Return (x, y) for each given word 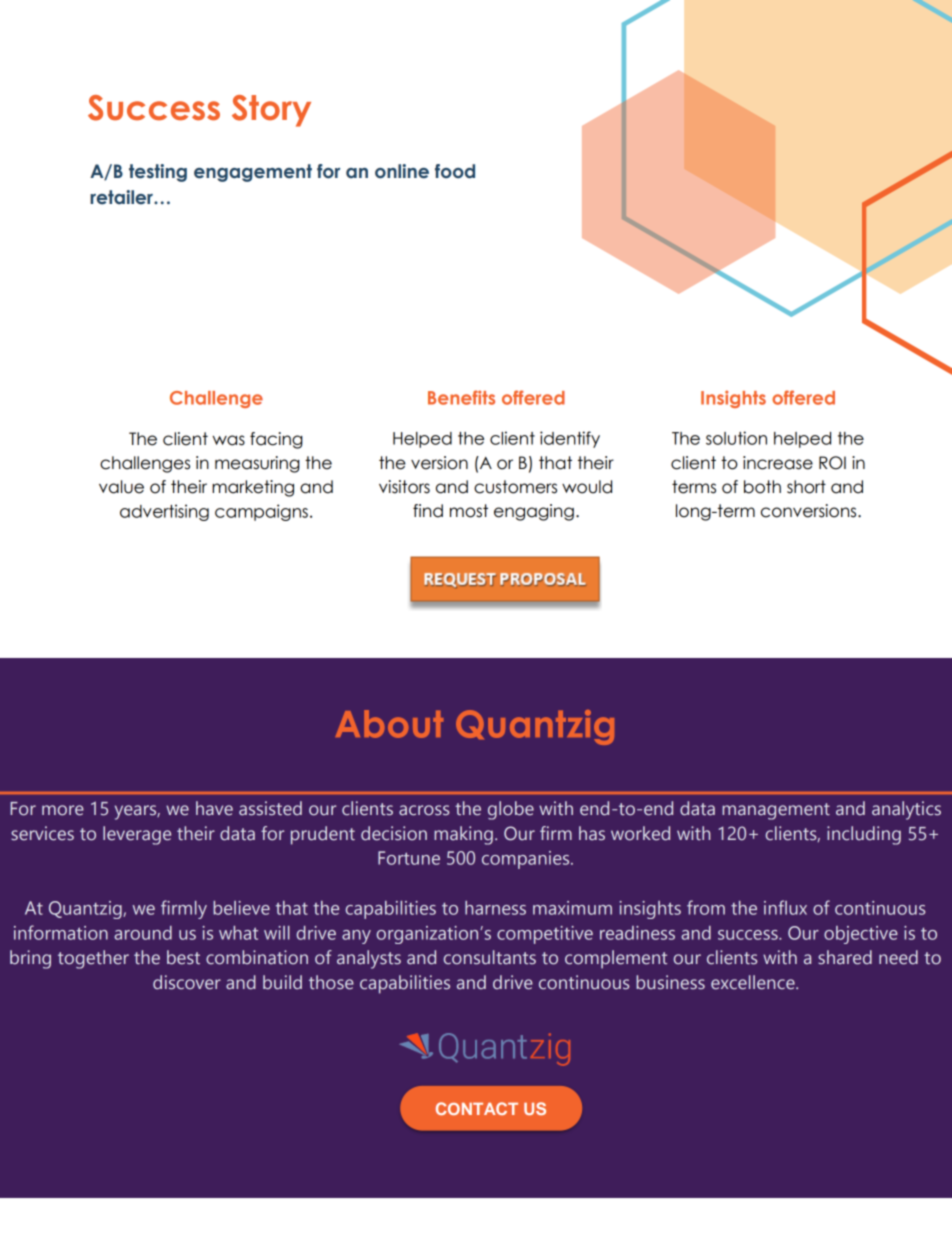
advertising (164, 512)
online (402, 171)
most (469, 511)
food (455, 171)
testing (158, 173)
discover (187, 982)
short (806, 487)
